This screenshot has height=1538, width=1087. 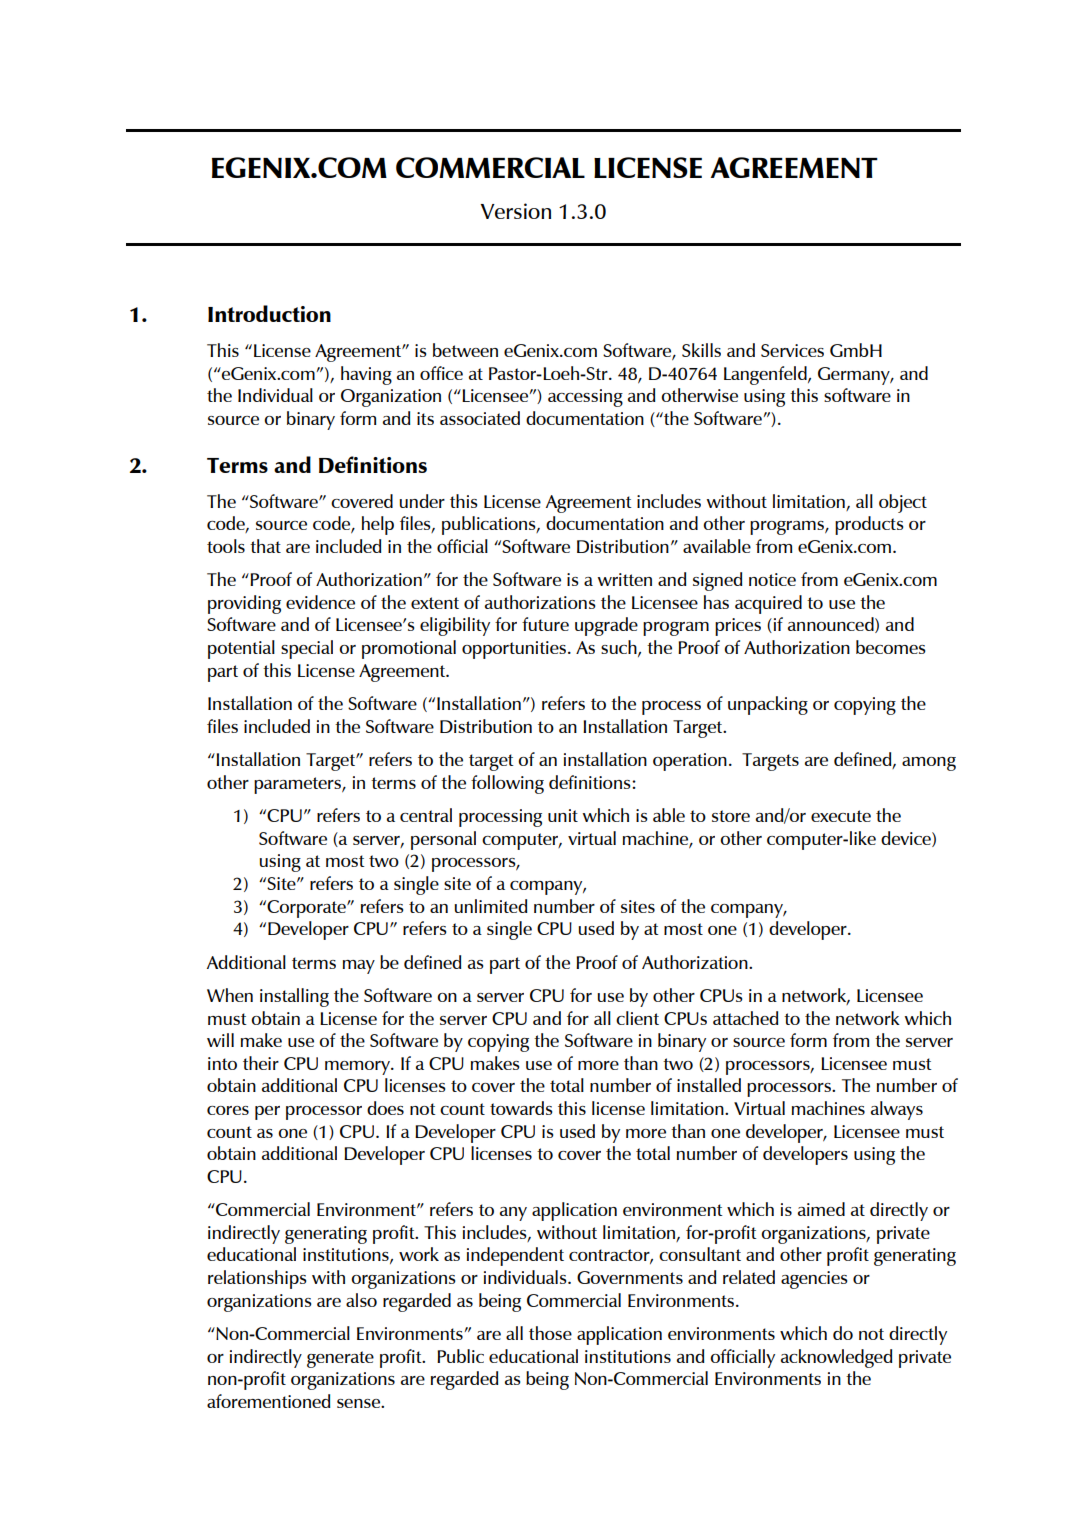 What do you see at coordinates (515, 211) in the screenshot?
I see `Version` at bounding box center [515, 211].
